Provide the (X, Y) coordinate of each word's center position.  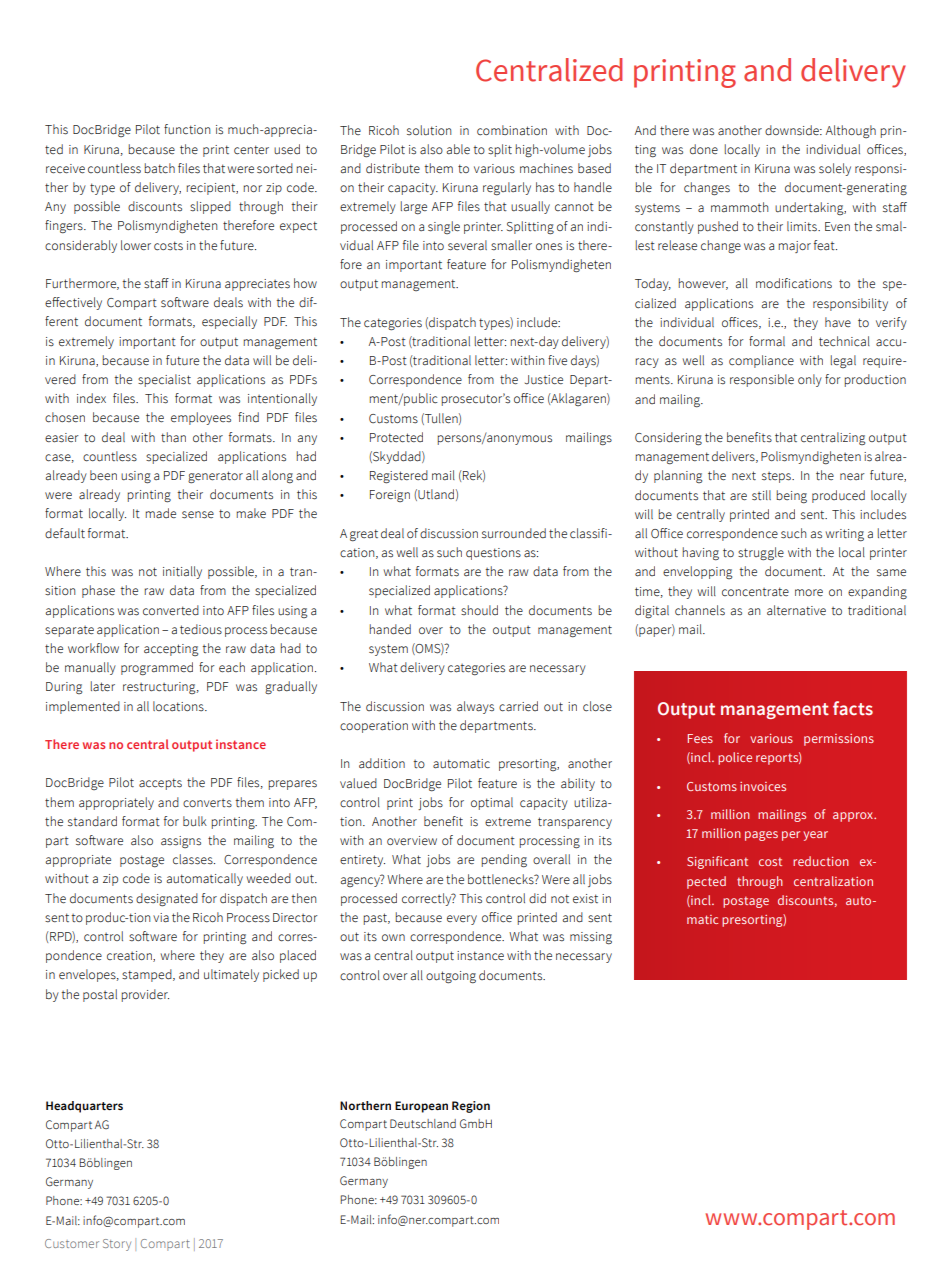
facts (853, 708)
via (161, 918)
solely (835, 169)
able (458, 149)
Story (117, 1245)
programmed (157, 669)
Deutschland (423, 1123)
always (475, 707)
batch (159, 168)
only (810, 380)
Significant (717, 862)
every (462, 920)
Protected (396, 437)
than (173, 437)
